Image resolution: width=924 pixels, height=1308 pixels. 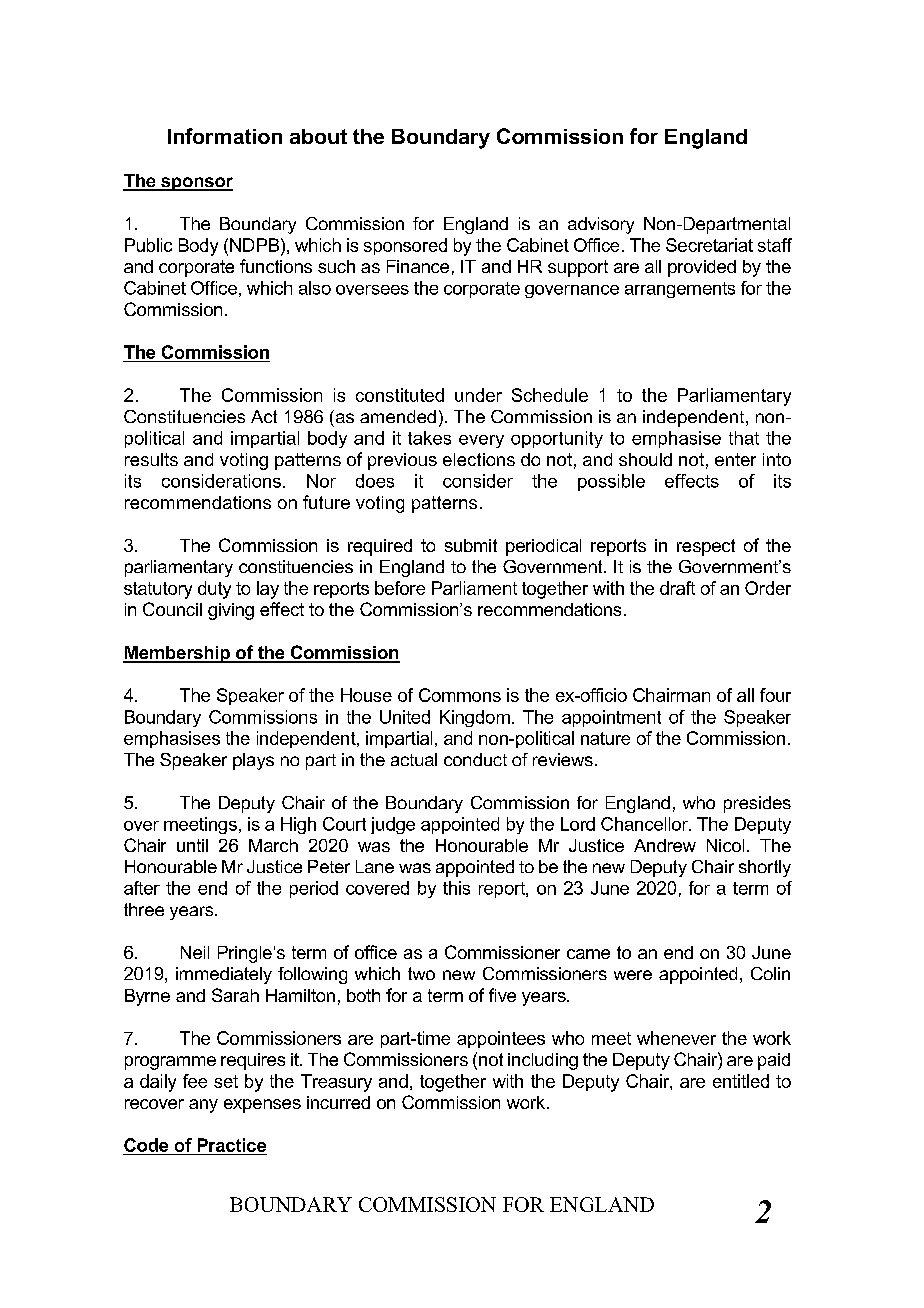 What do you see at coordinates (253, 761) in the screenshot?
I see `plays` at bounding box center [253, 761].
